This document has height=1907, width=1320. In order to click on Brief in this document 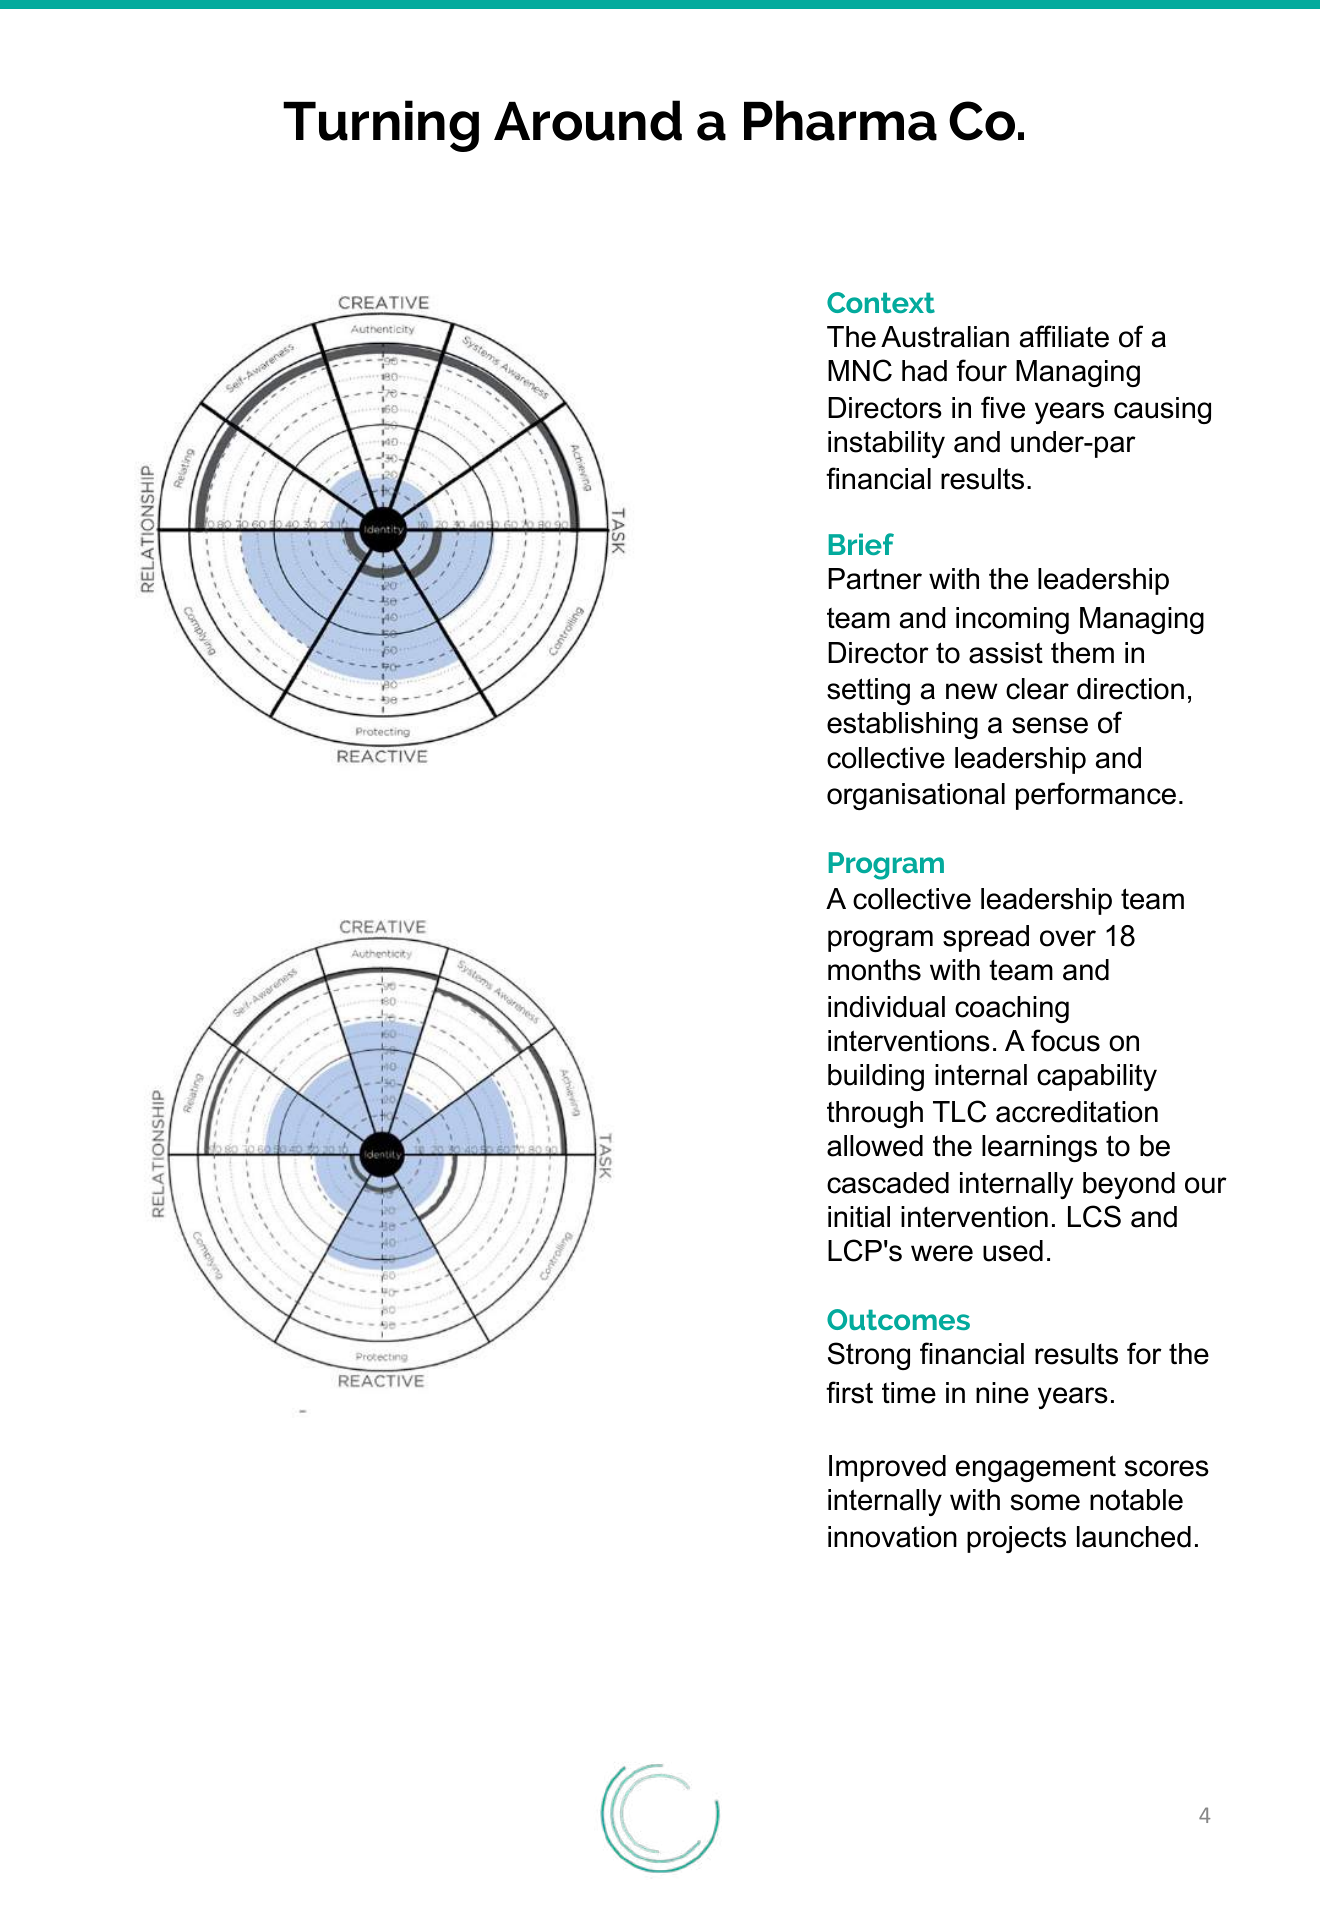, I will do `click(861, 544)`.
